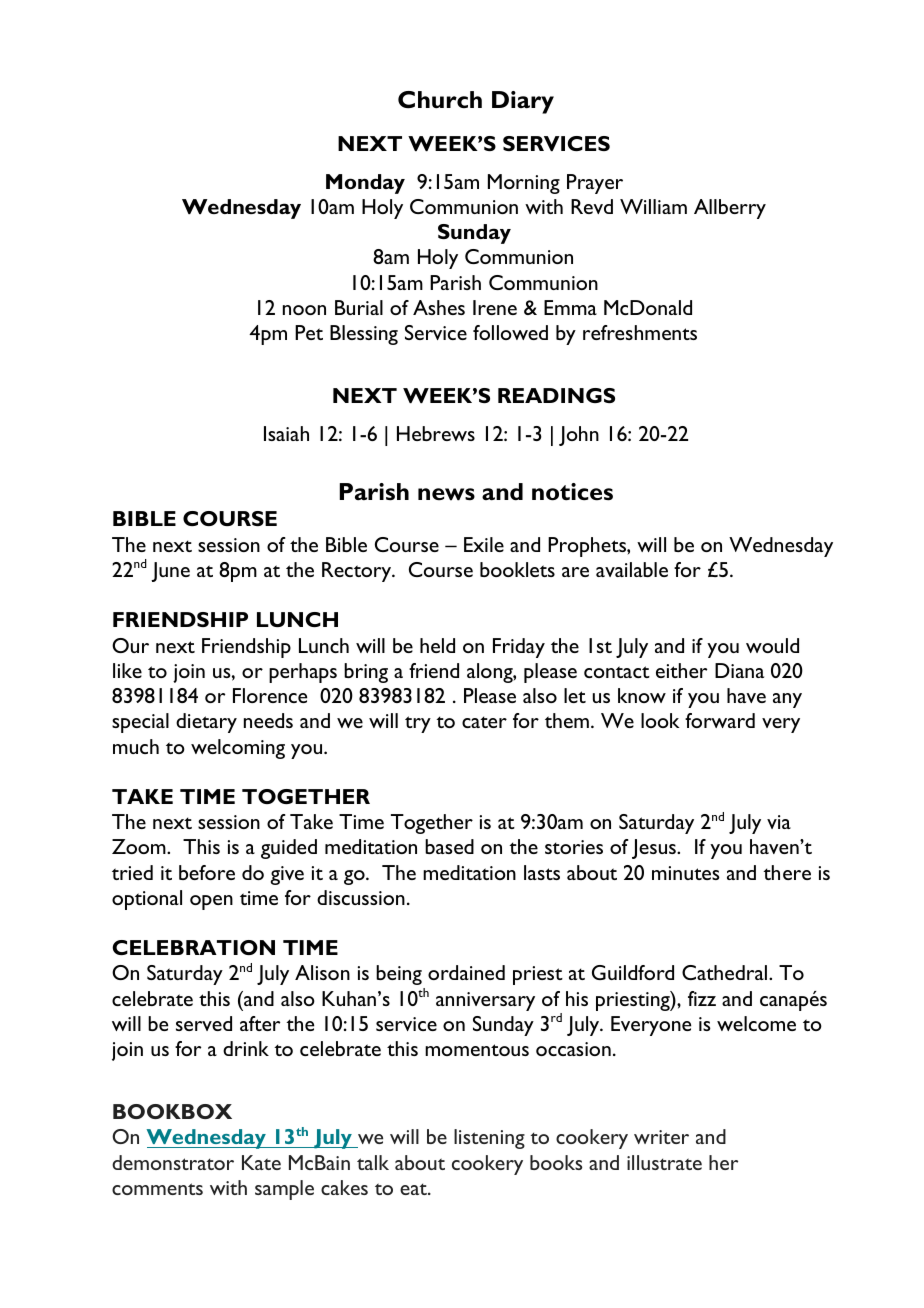 Image resolution: width=924 pixels, height=1308 pixels. Describe the element at coordinates (286, 433) in the screenshot. I see `Isaiah` at that location.
